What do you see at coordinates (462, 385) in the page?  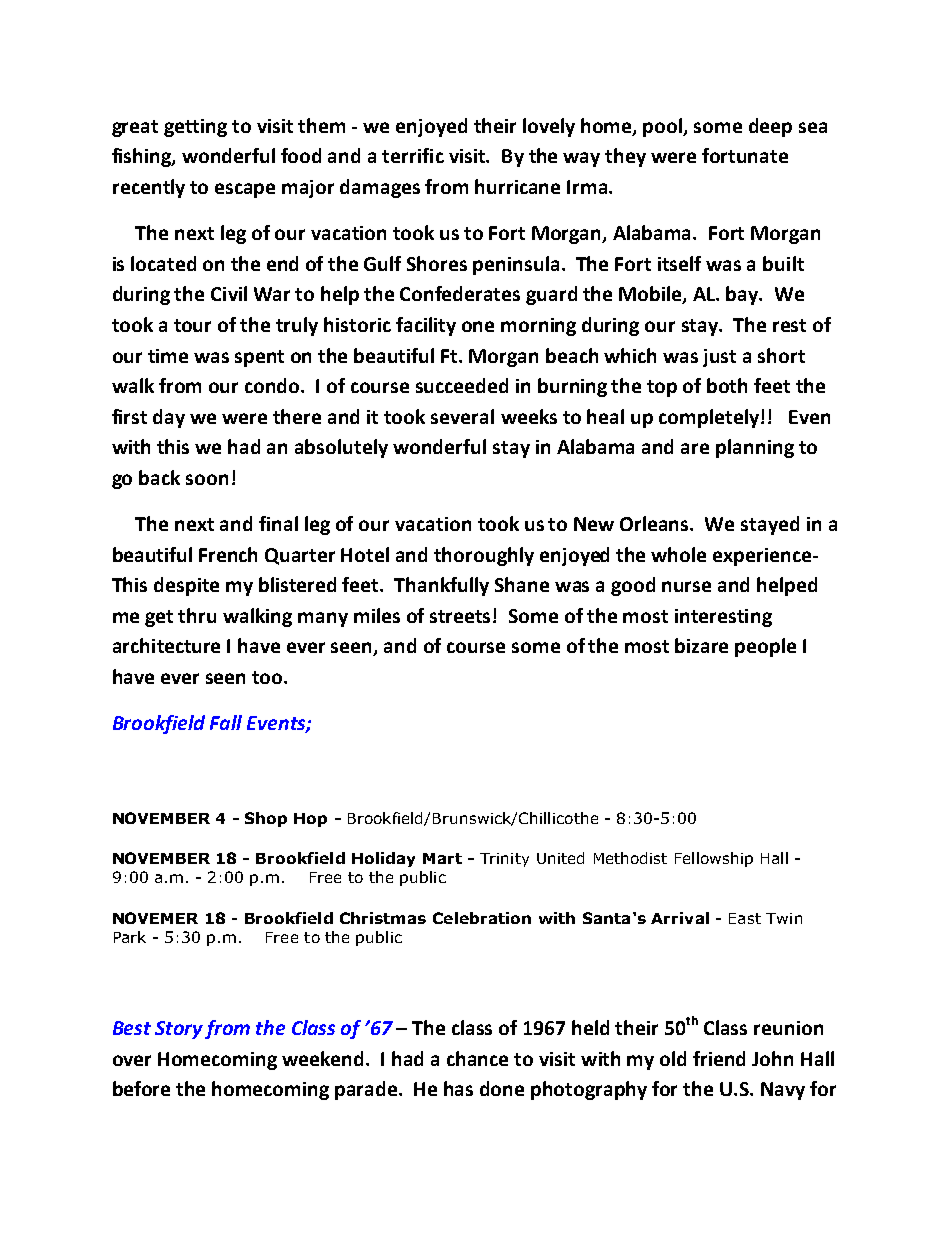 I see `succeeded` at bounding box center [462, 385].
